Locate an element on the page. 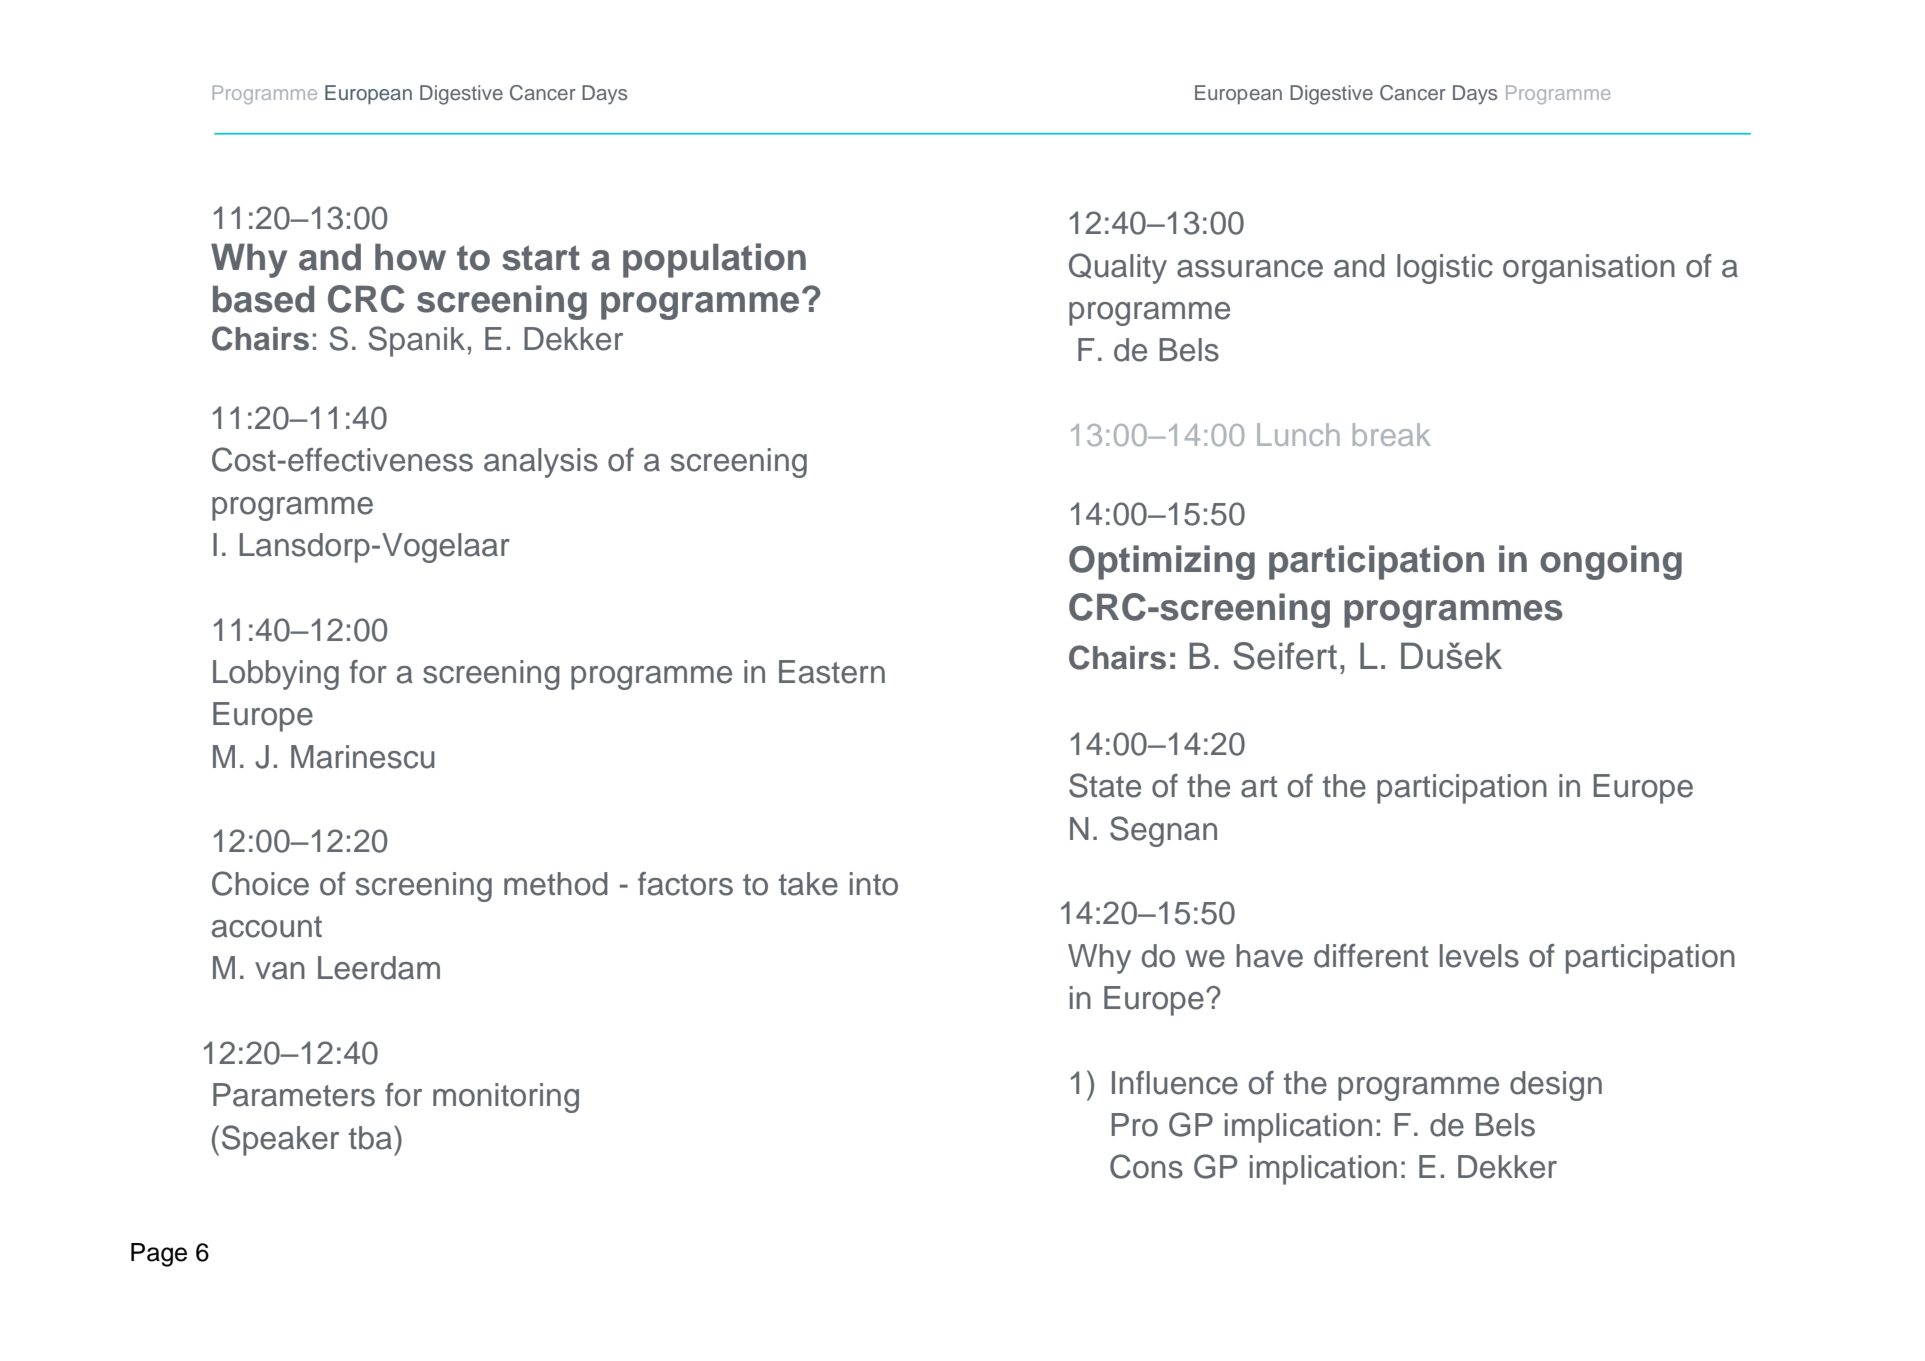 The height and width of the document is (1361, 1925). logistic is located at coordinates (1445, 269).
